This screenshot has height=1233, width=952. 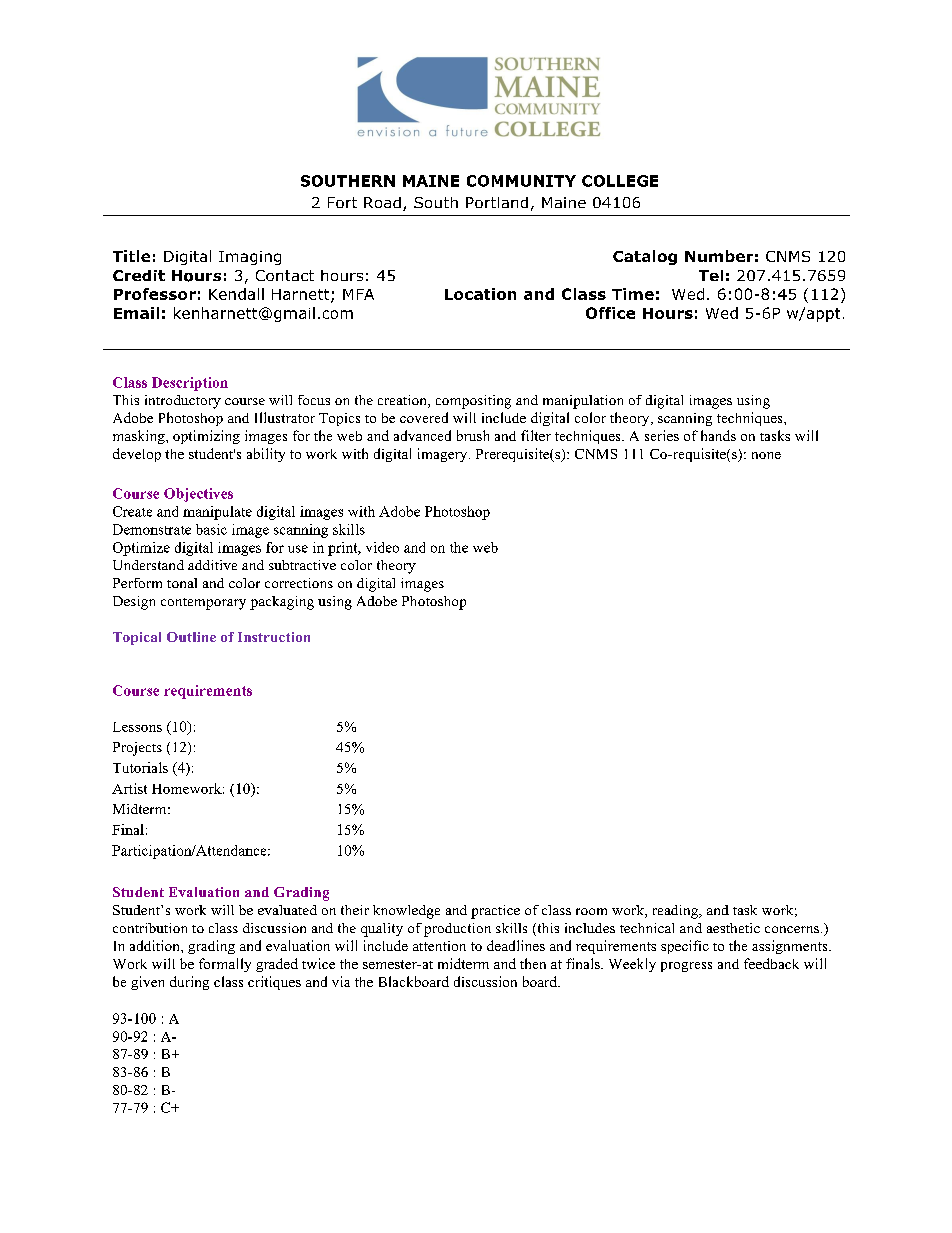 What do you see at coordinates (497, 202) in the screenshot?
I see `Portland` at bounding box center [497, 202].
